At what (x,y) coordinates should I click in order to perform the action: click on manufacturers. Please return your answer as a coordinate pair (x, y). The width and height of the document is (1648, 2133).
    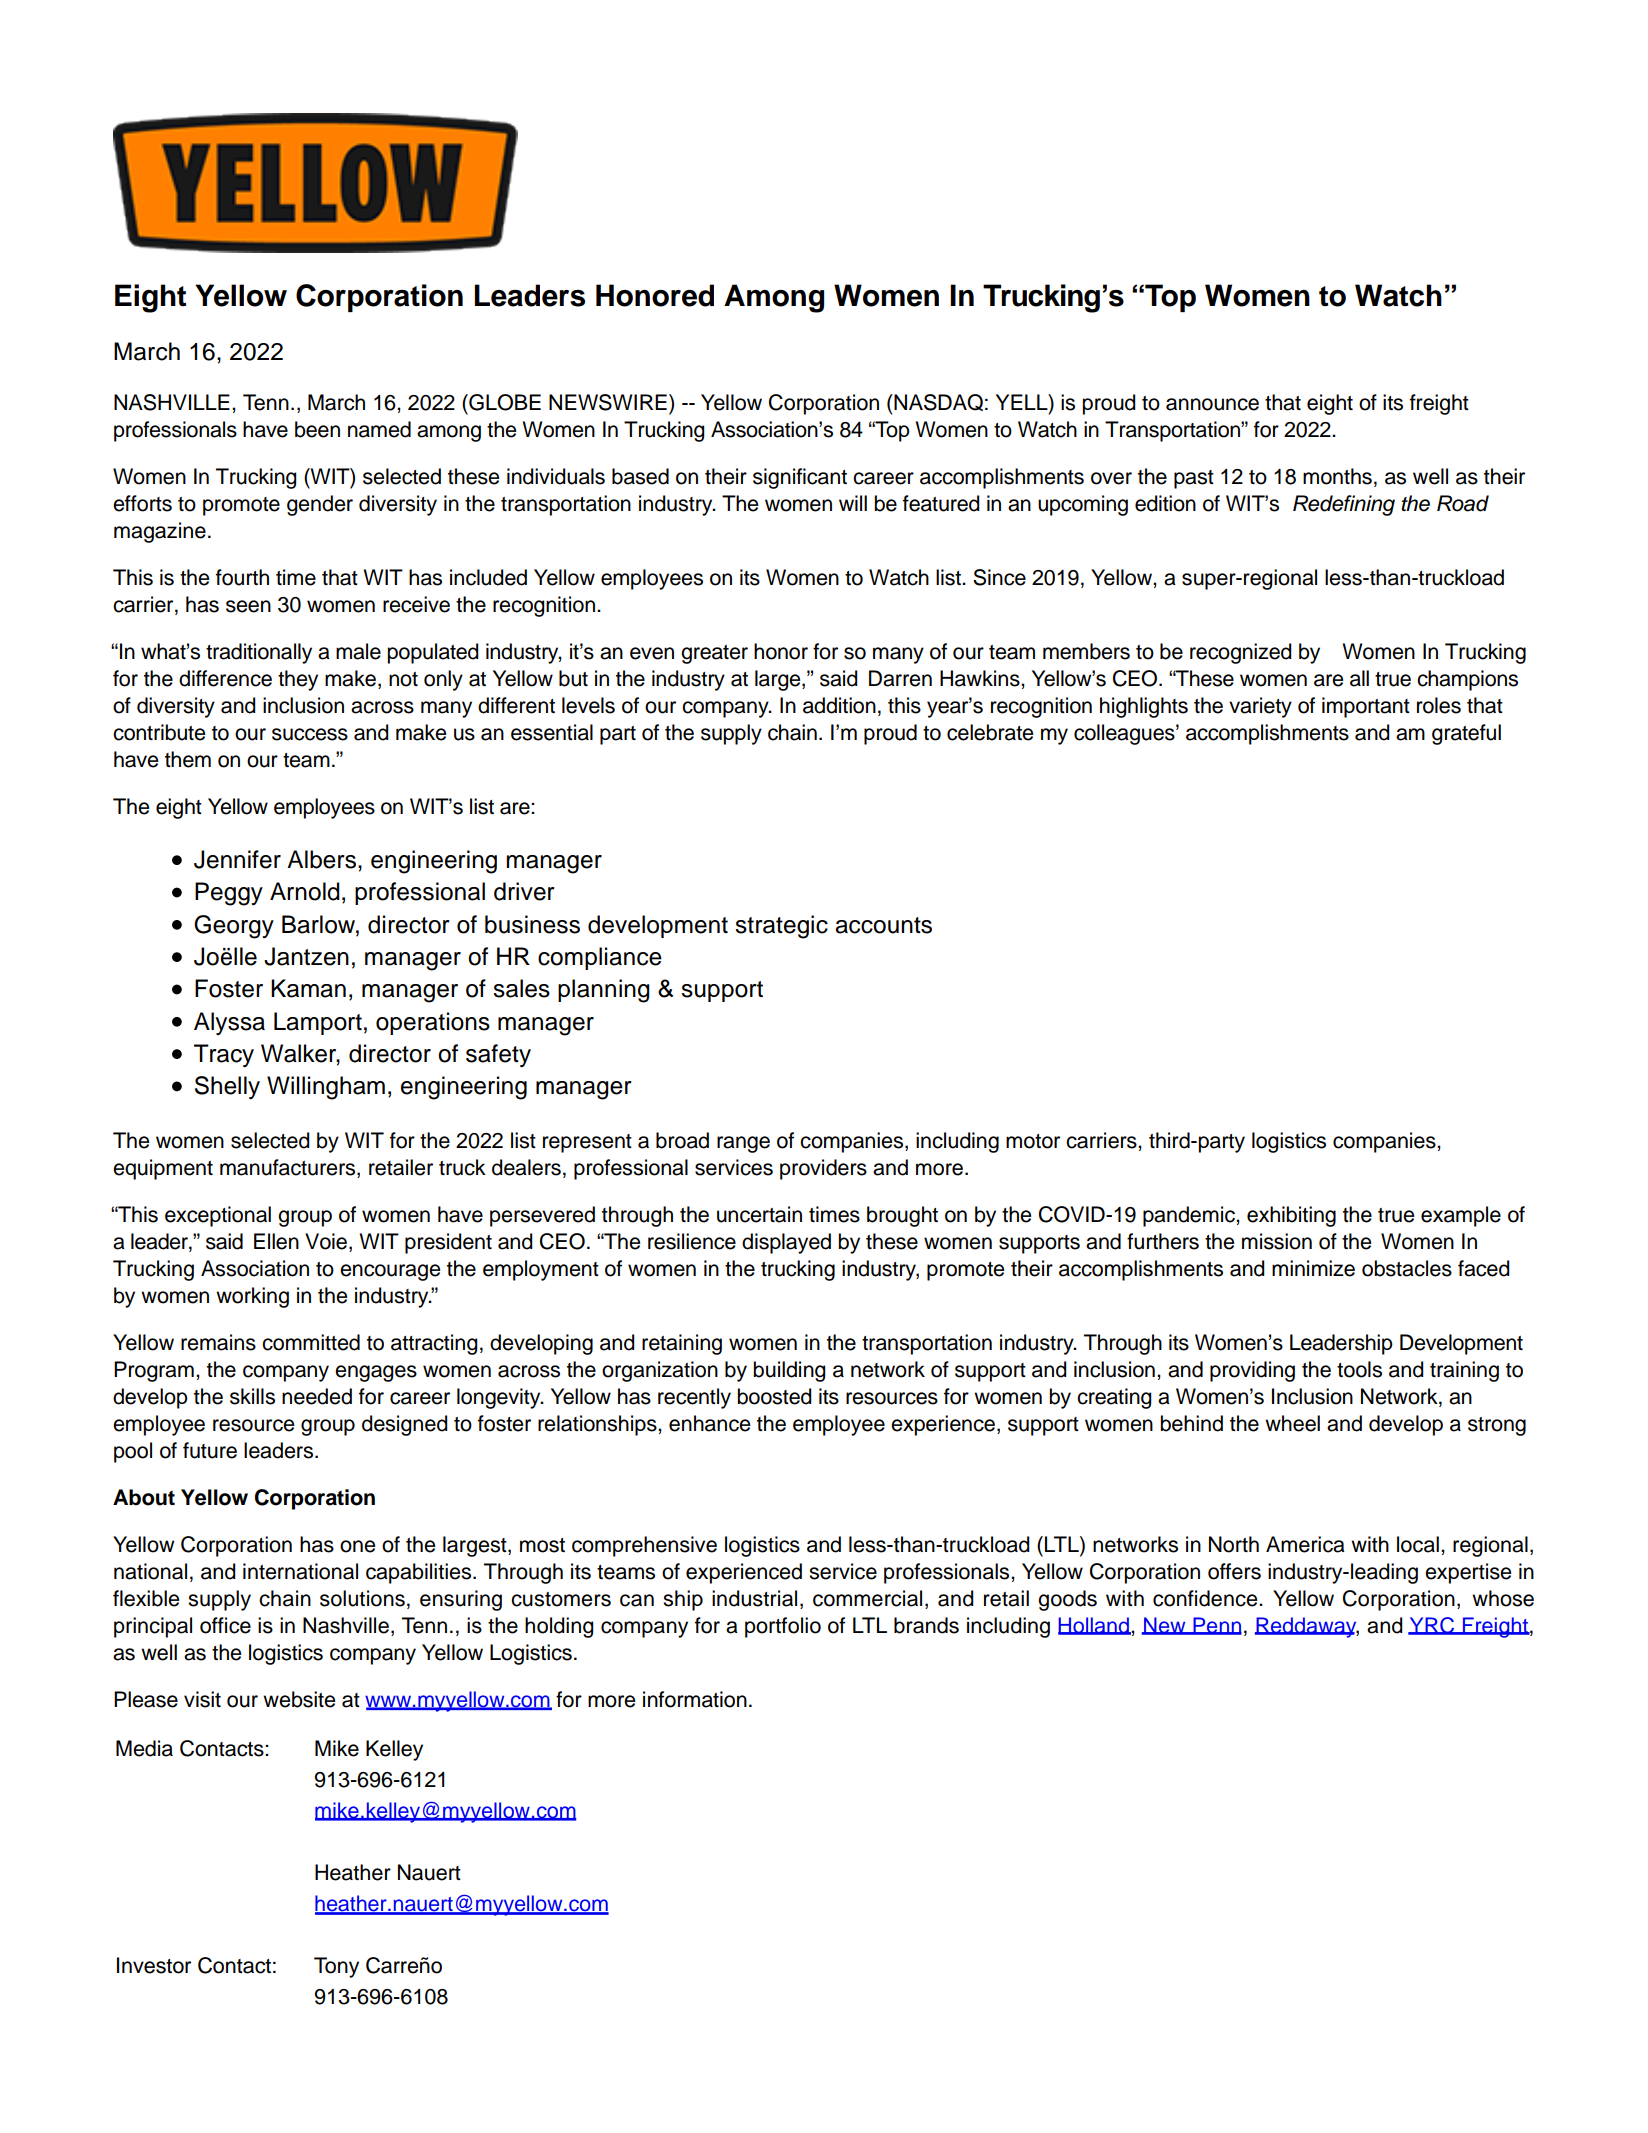
    Looking at the image, I should click on (289, 1168).
